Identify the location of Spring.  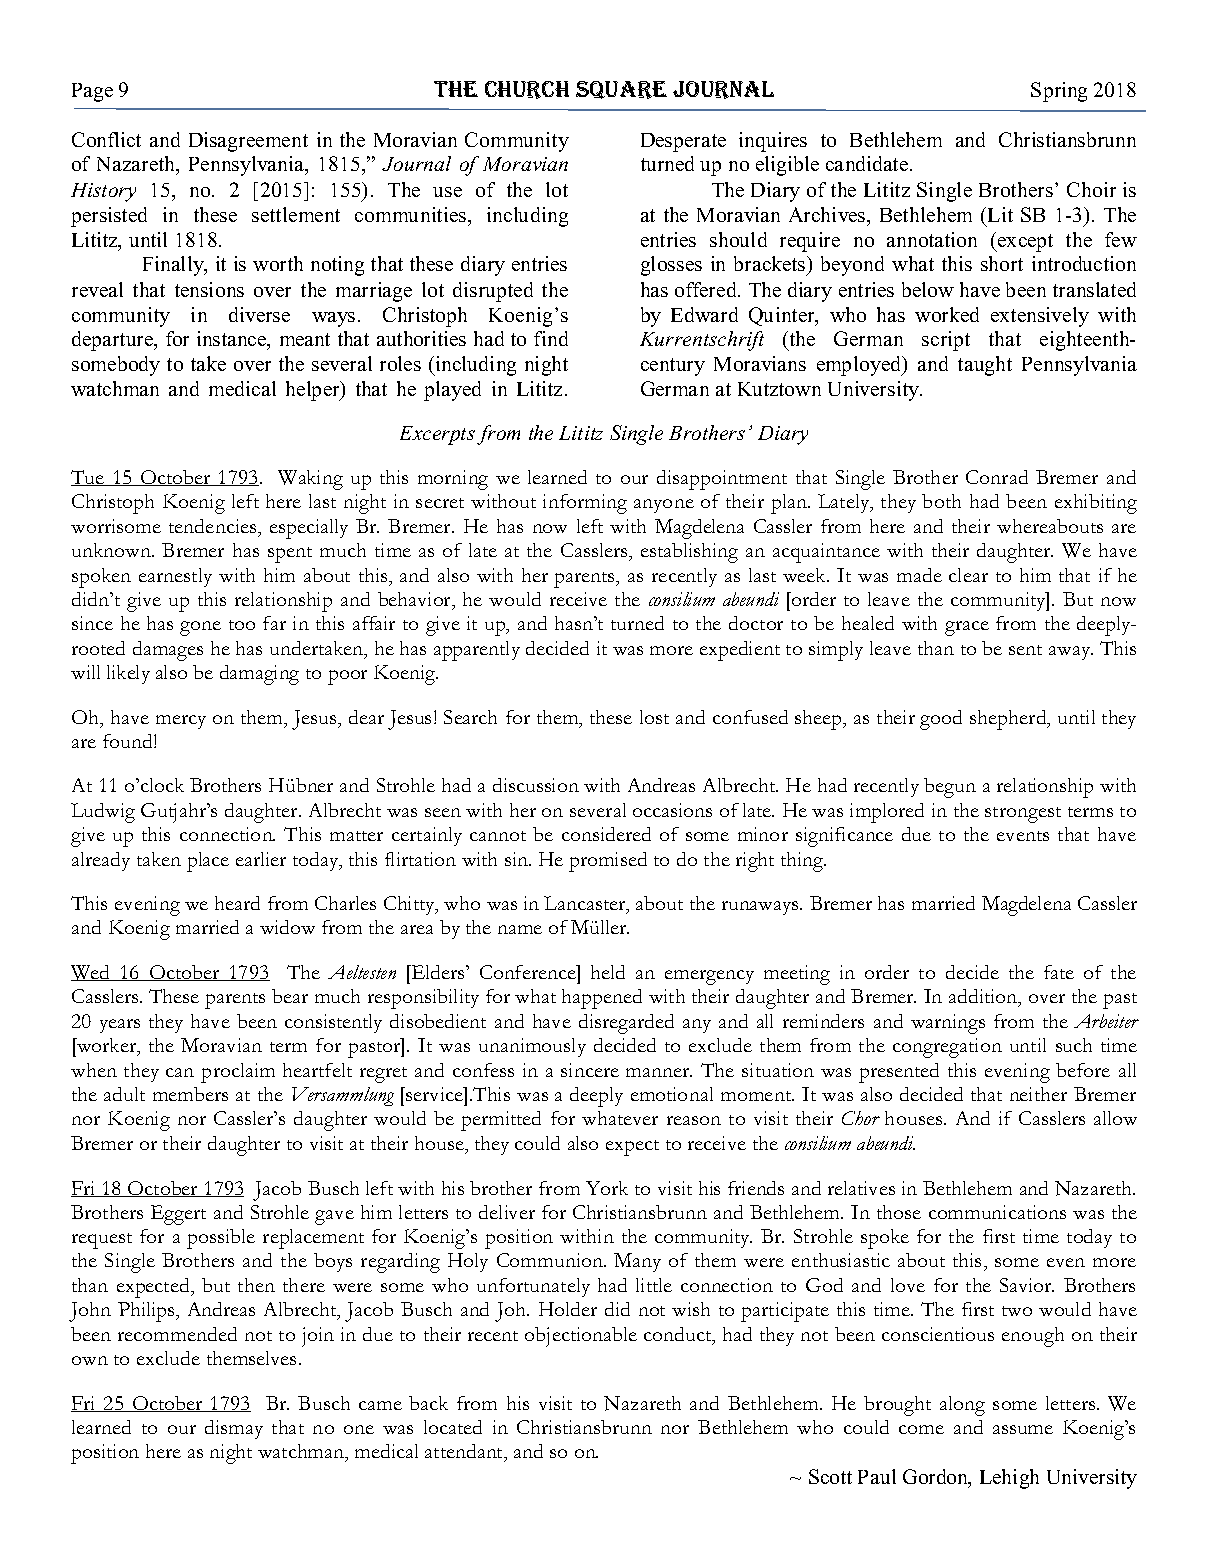
(1059, 92).
